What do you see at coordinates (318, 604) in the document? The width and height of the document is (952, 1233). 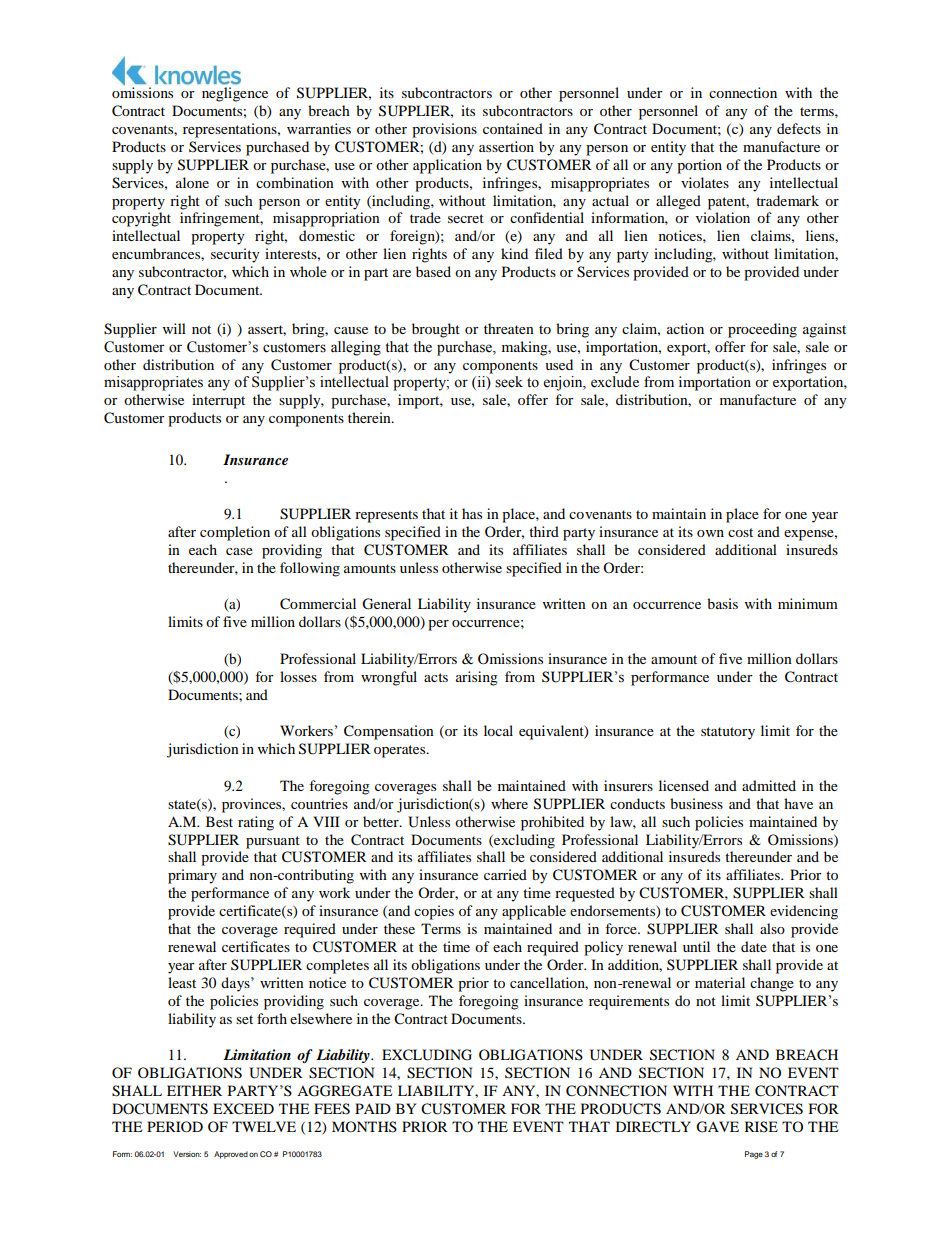 I see `Commercial` at bounding box center [318, 604].
